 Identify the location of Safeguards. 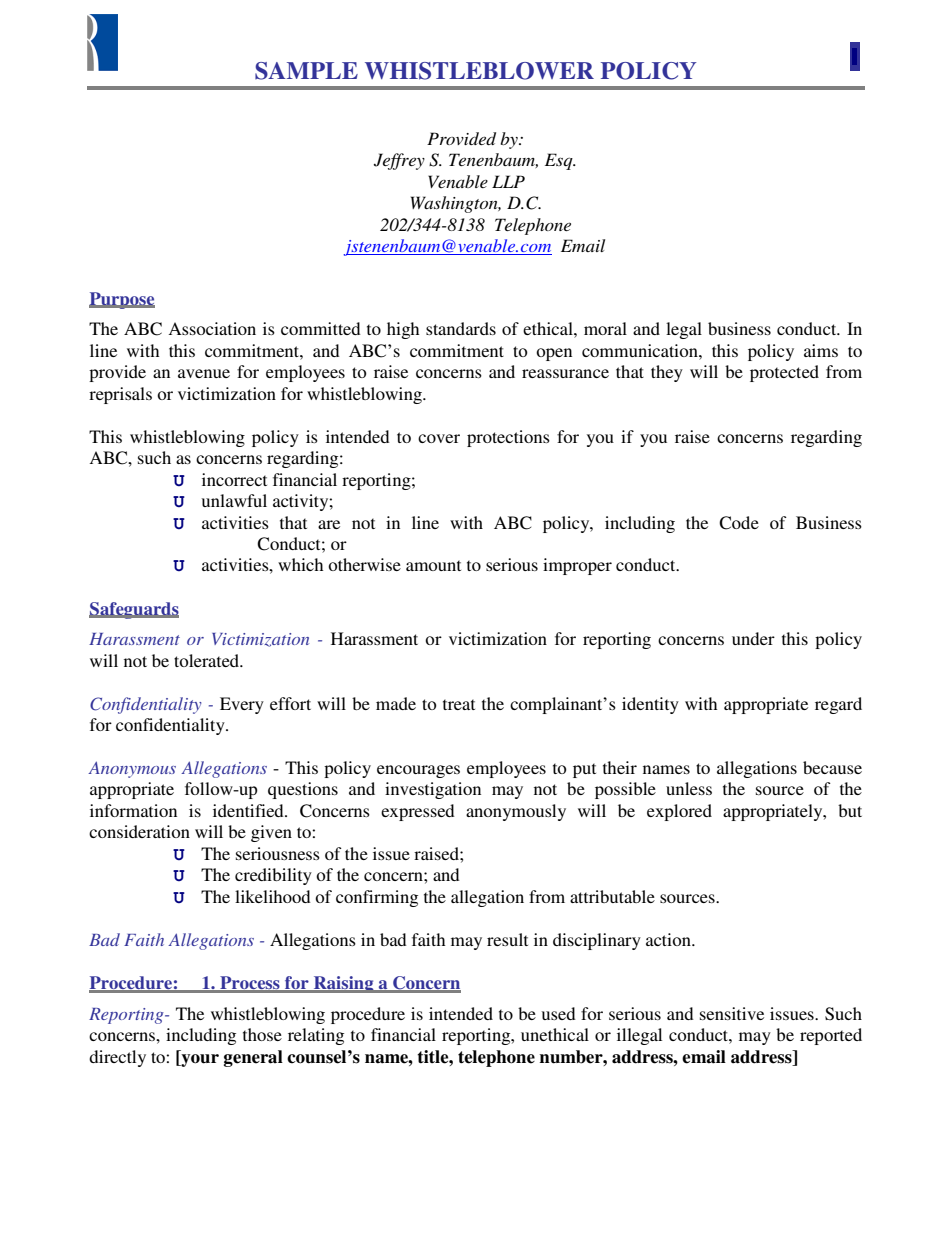
(134, 610).
